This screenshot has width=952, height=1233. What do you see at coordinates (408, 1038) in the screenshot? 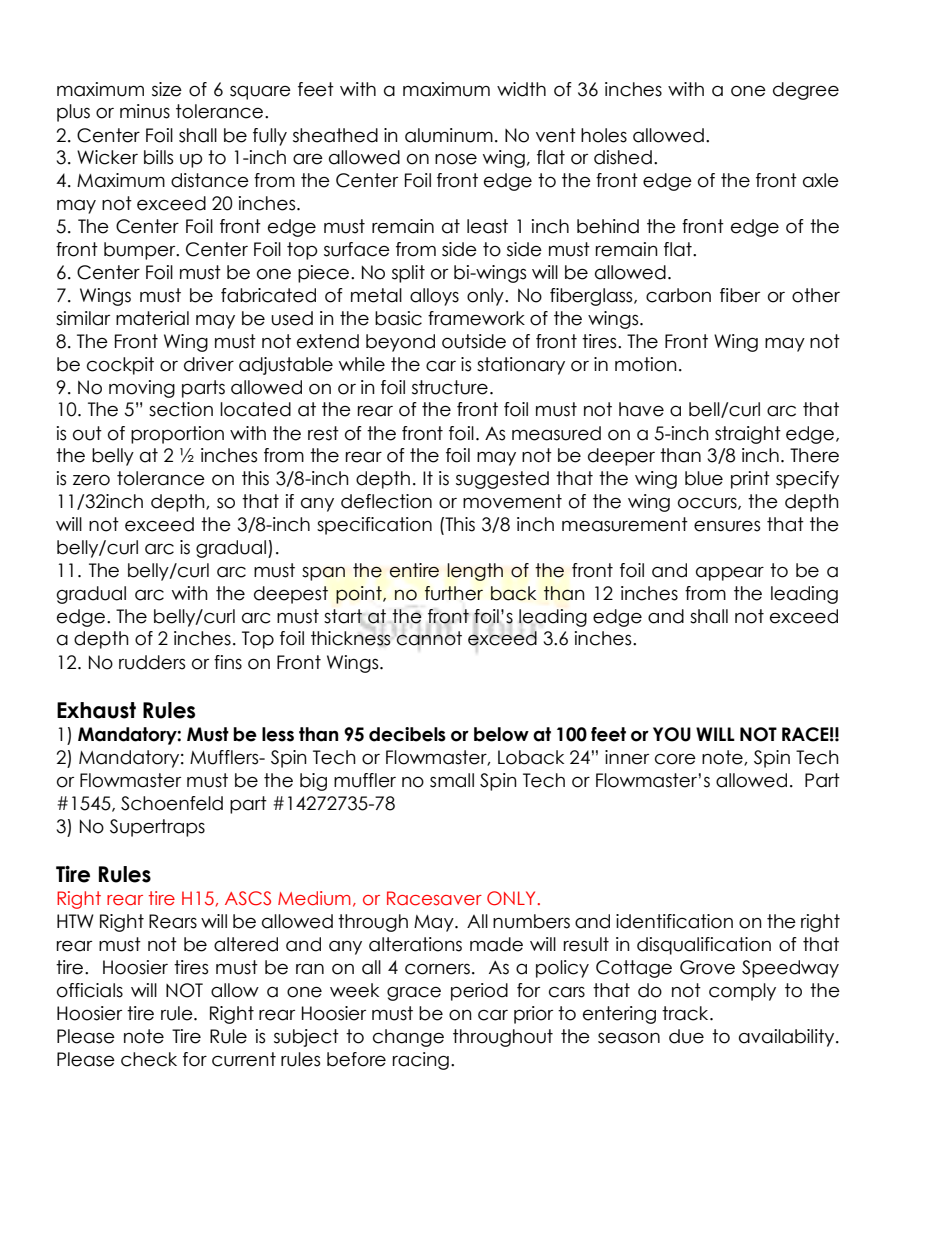
I see `change` at bounding box center [408, 1038].
